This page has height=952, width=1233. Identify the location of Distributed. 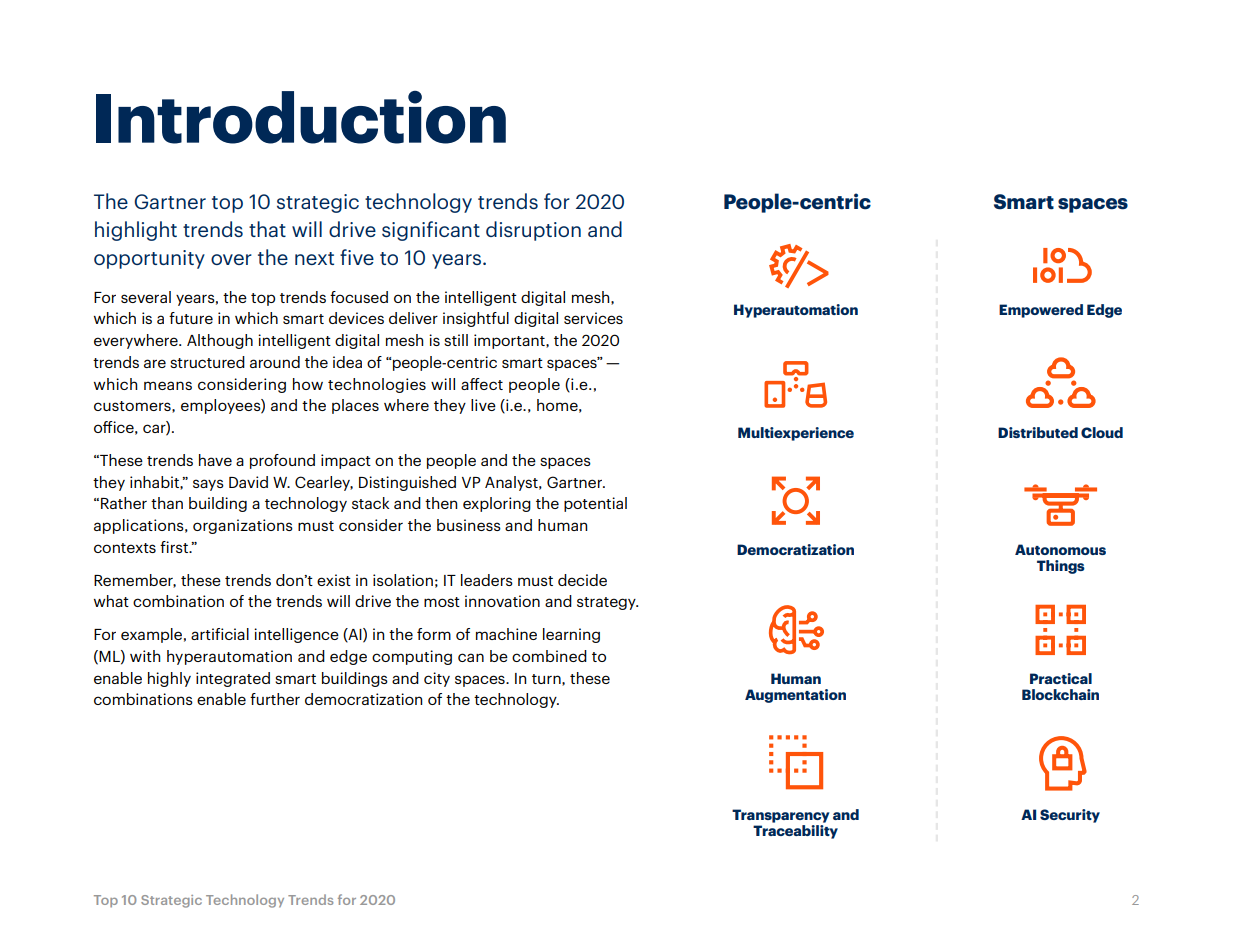
(1038, 432).
